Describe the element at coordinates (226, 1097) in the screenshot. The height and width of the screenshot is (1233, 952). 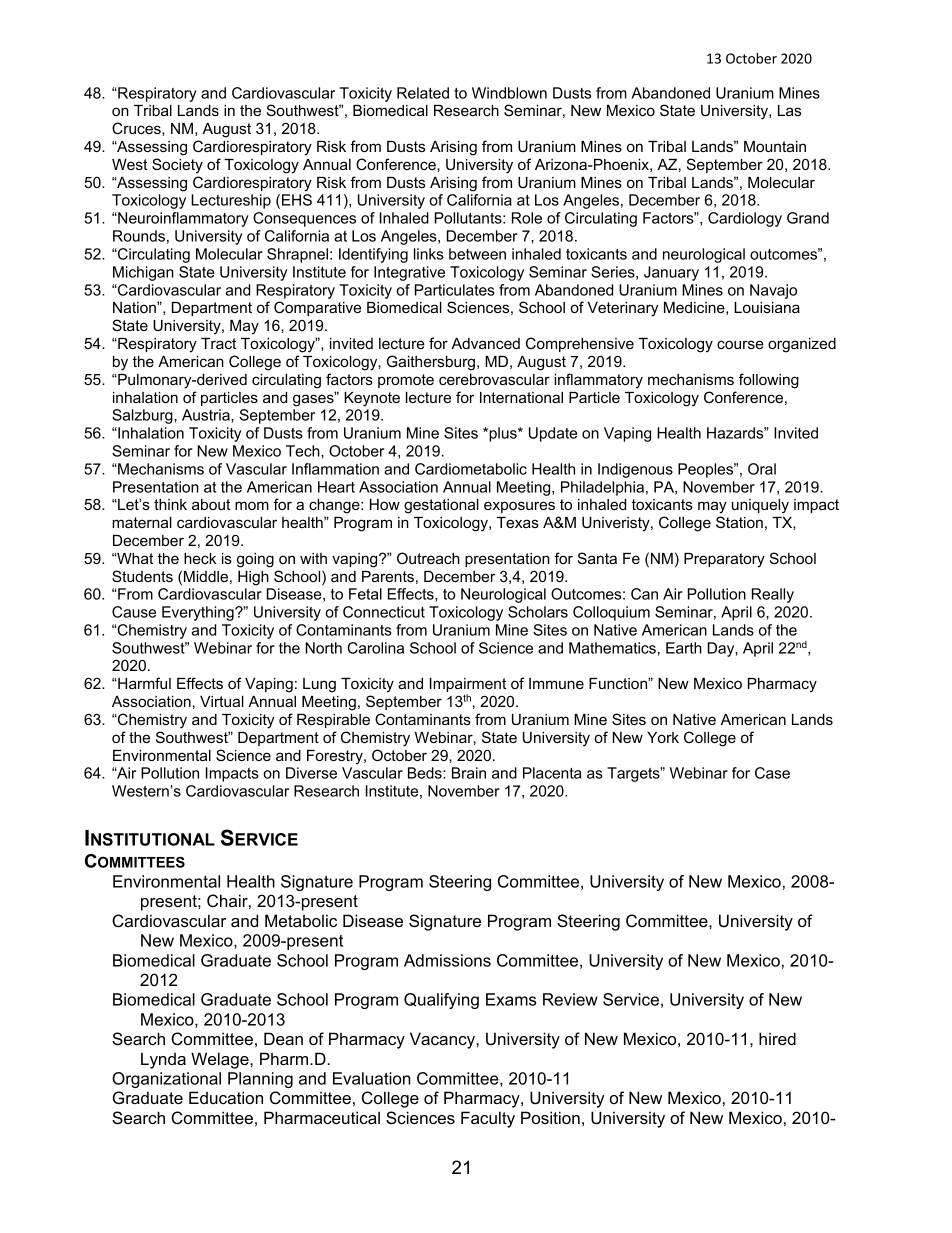
I see `Education` at that location.
